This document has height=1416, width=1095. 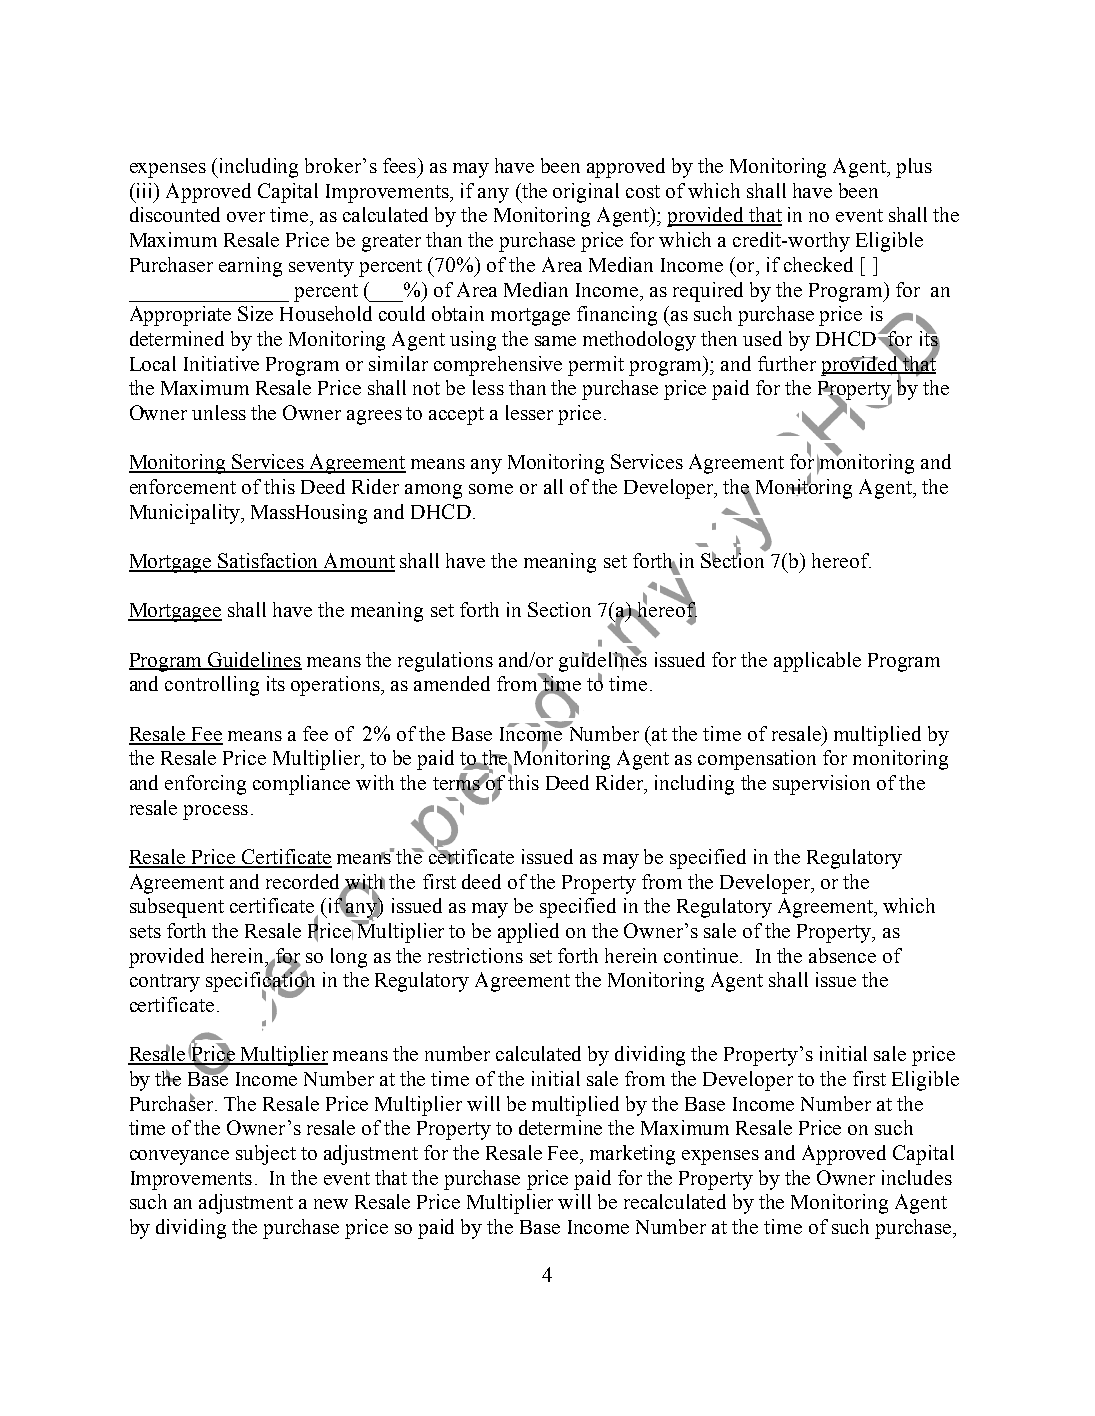 What do you see at coordinates (215, 812) in the document?
I see `process` at bounding box center [215, 812].
